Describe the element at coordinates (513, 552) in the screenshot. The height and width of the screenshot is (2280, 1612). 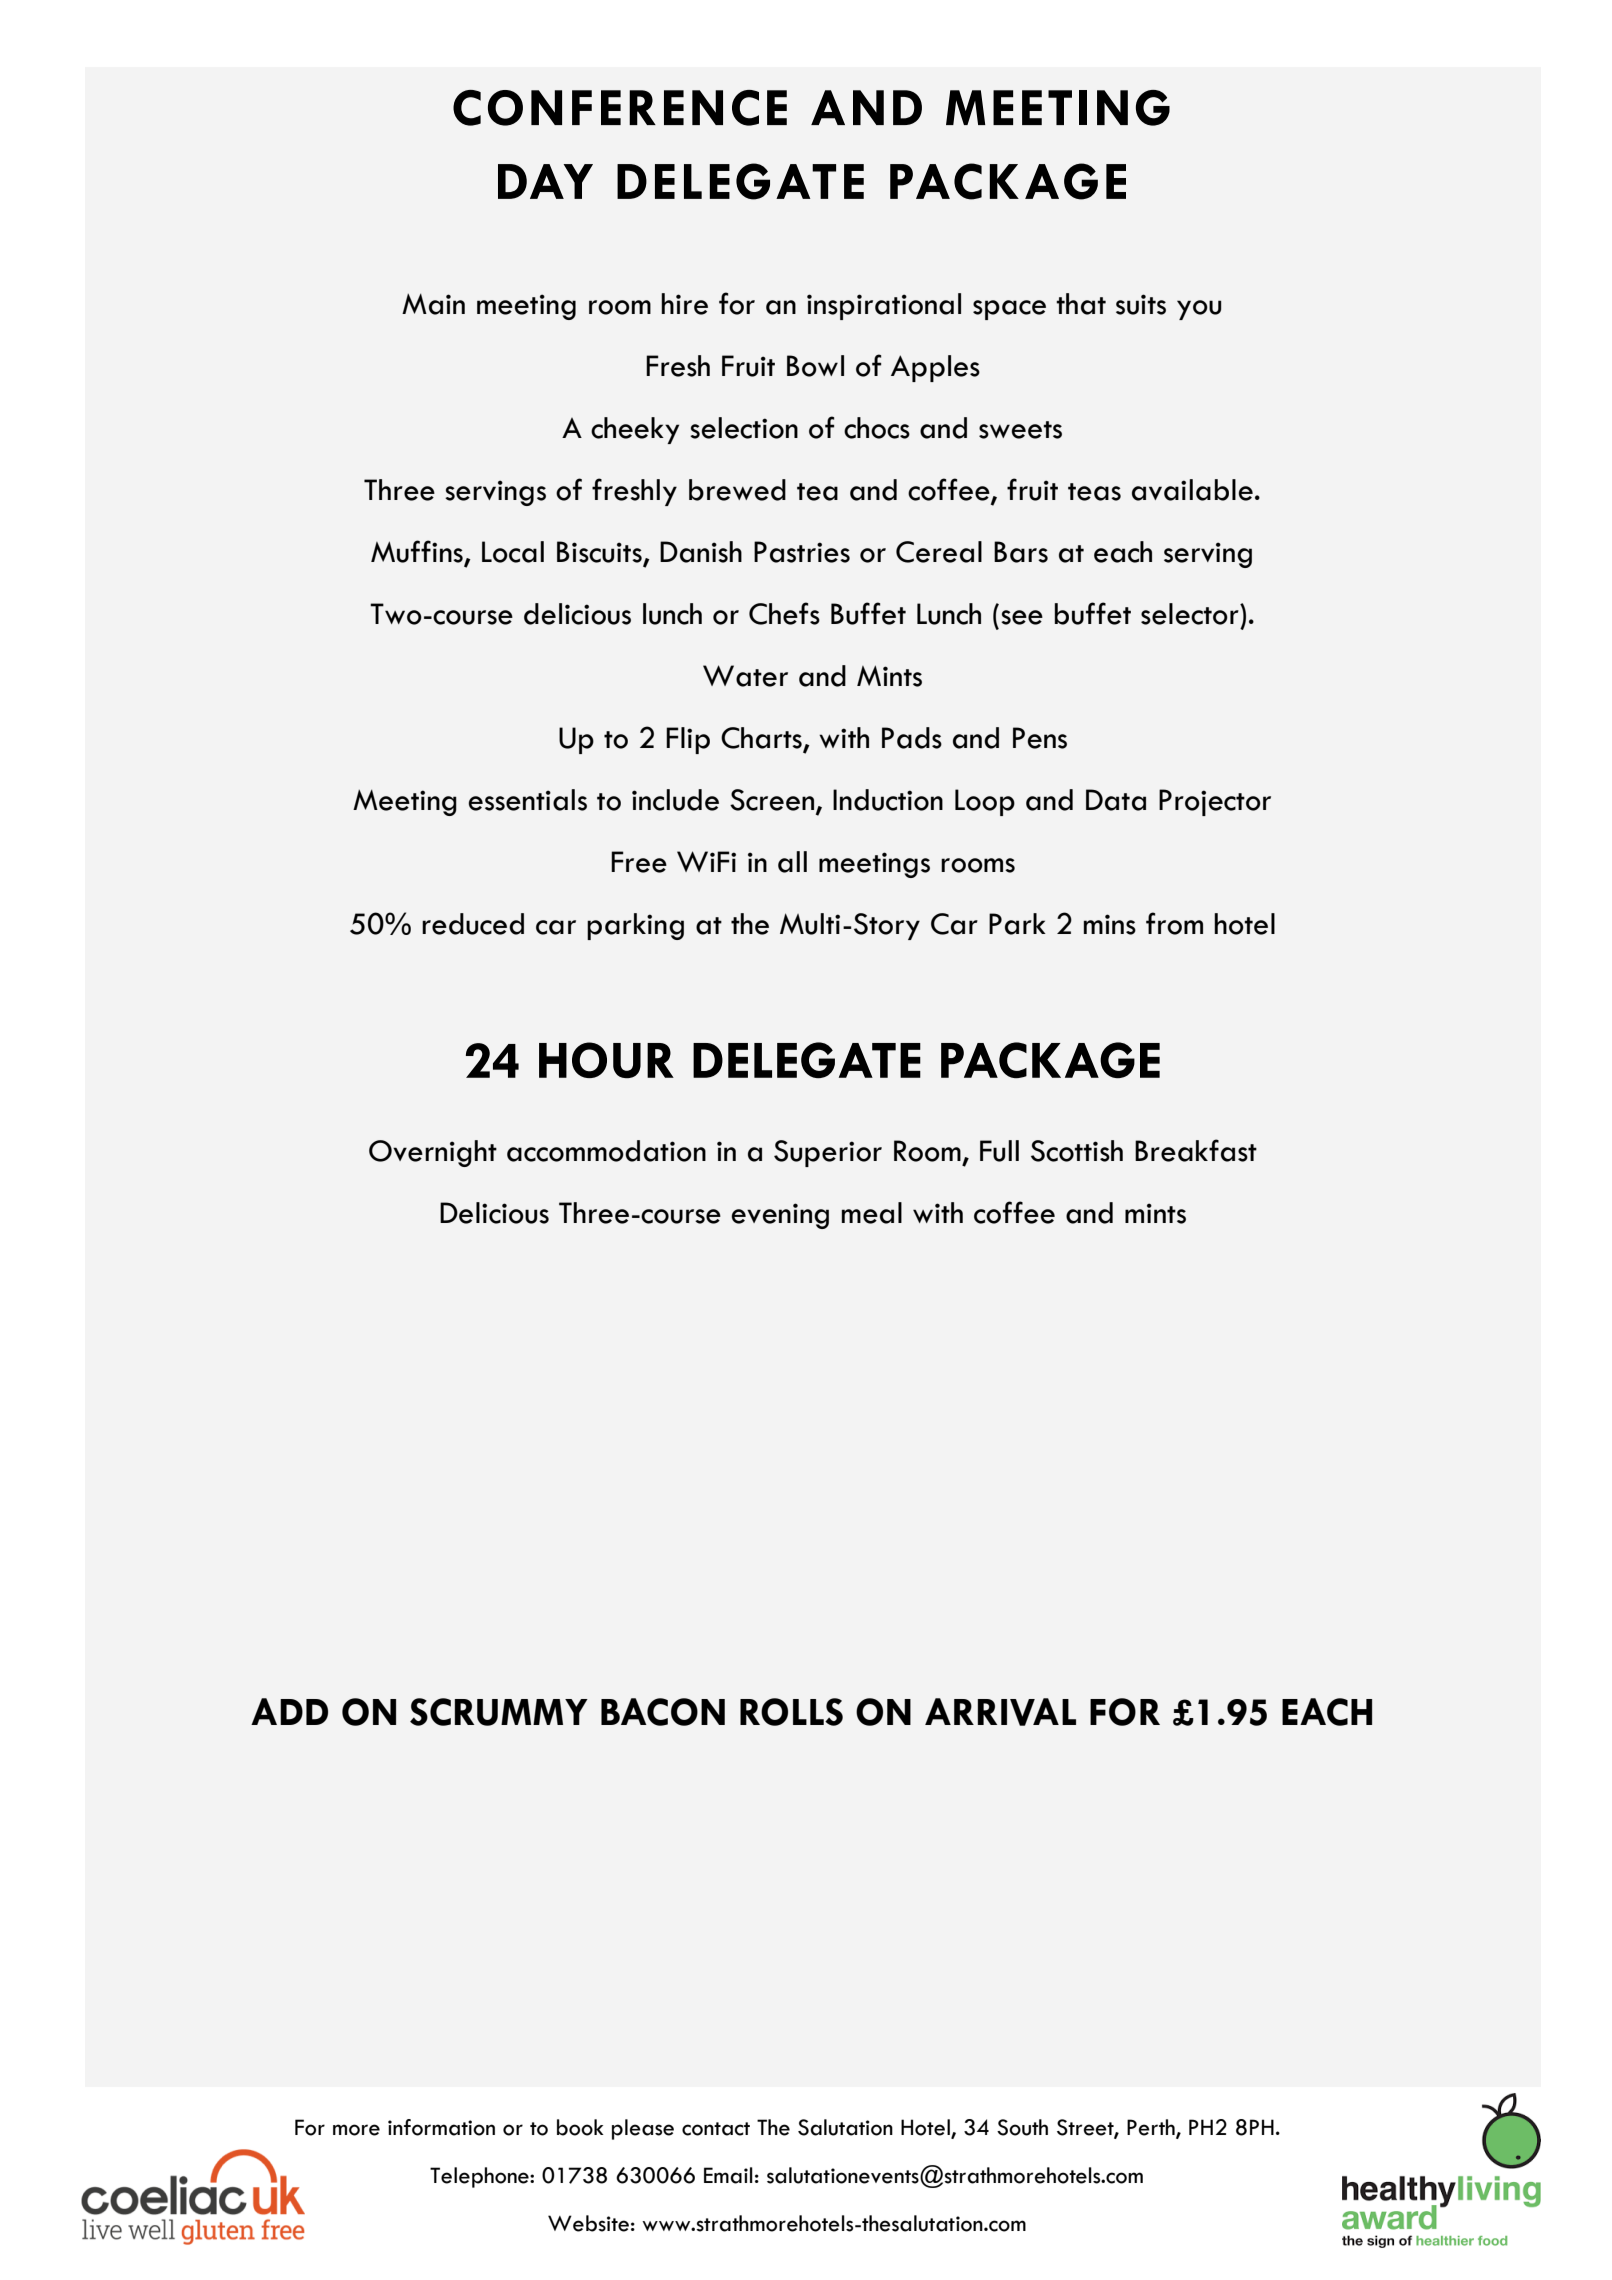
I see `Local` at that location.
